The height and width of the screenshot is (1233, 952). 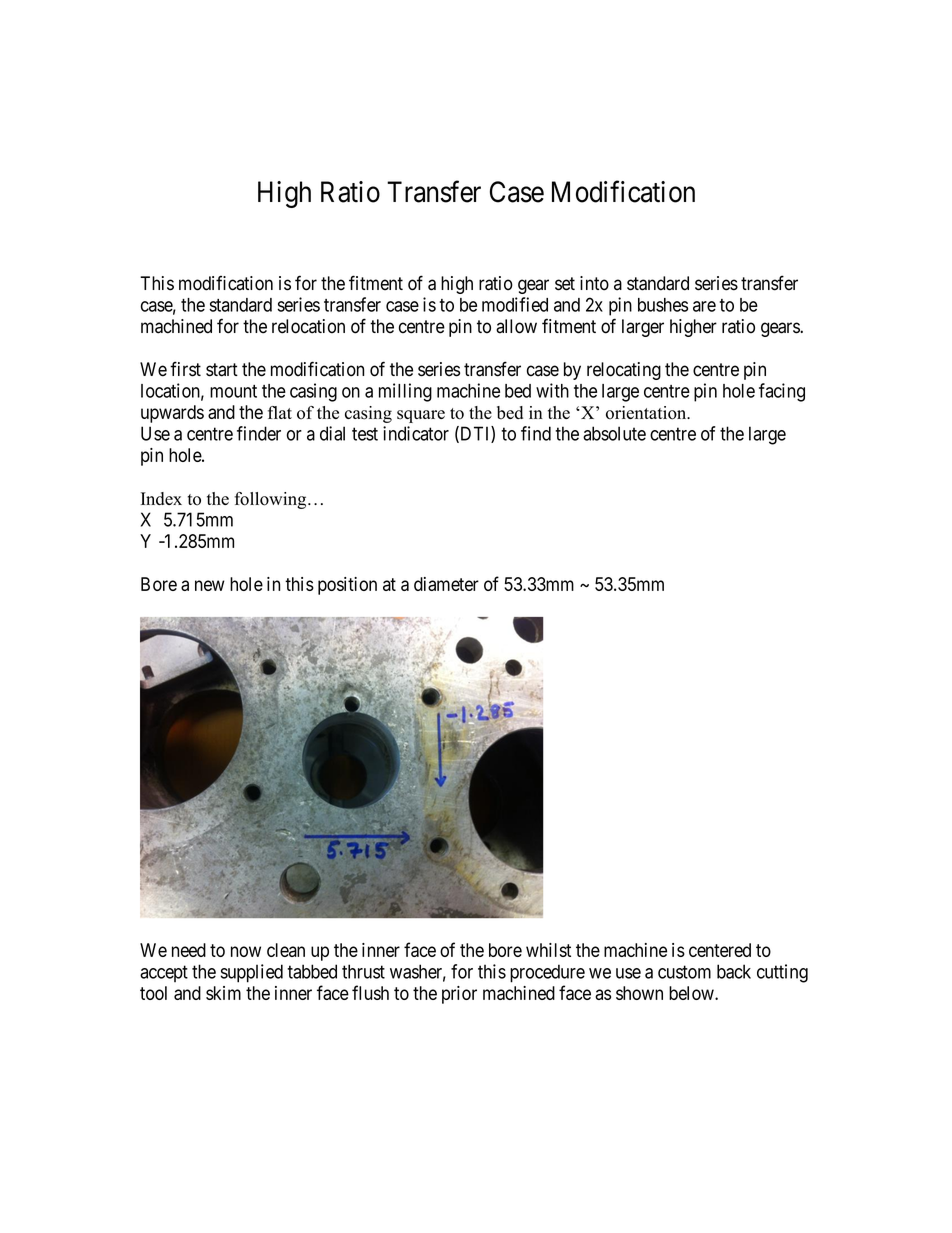 I want to click on centered, so click(x=720, y=950).
